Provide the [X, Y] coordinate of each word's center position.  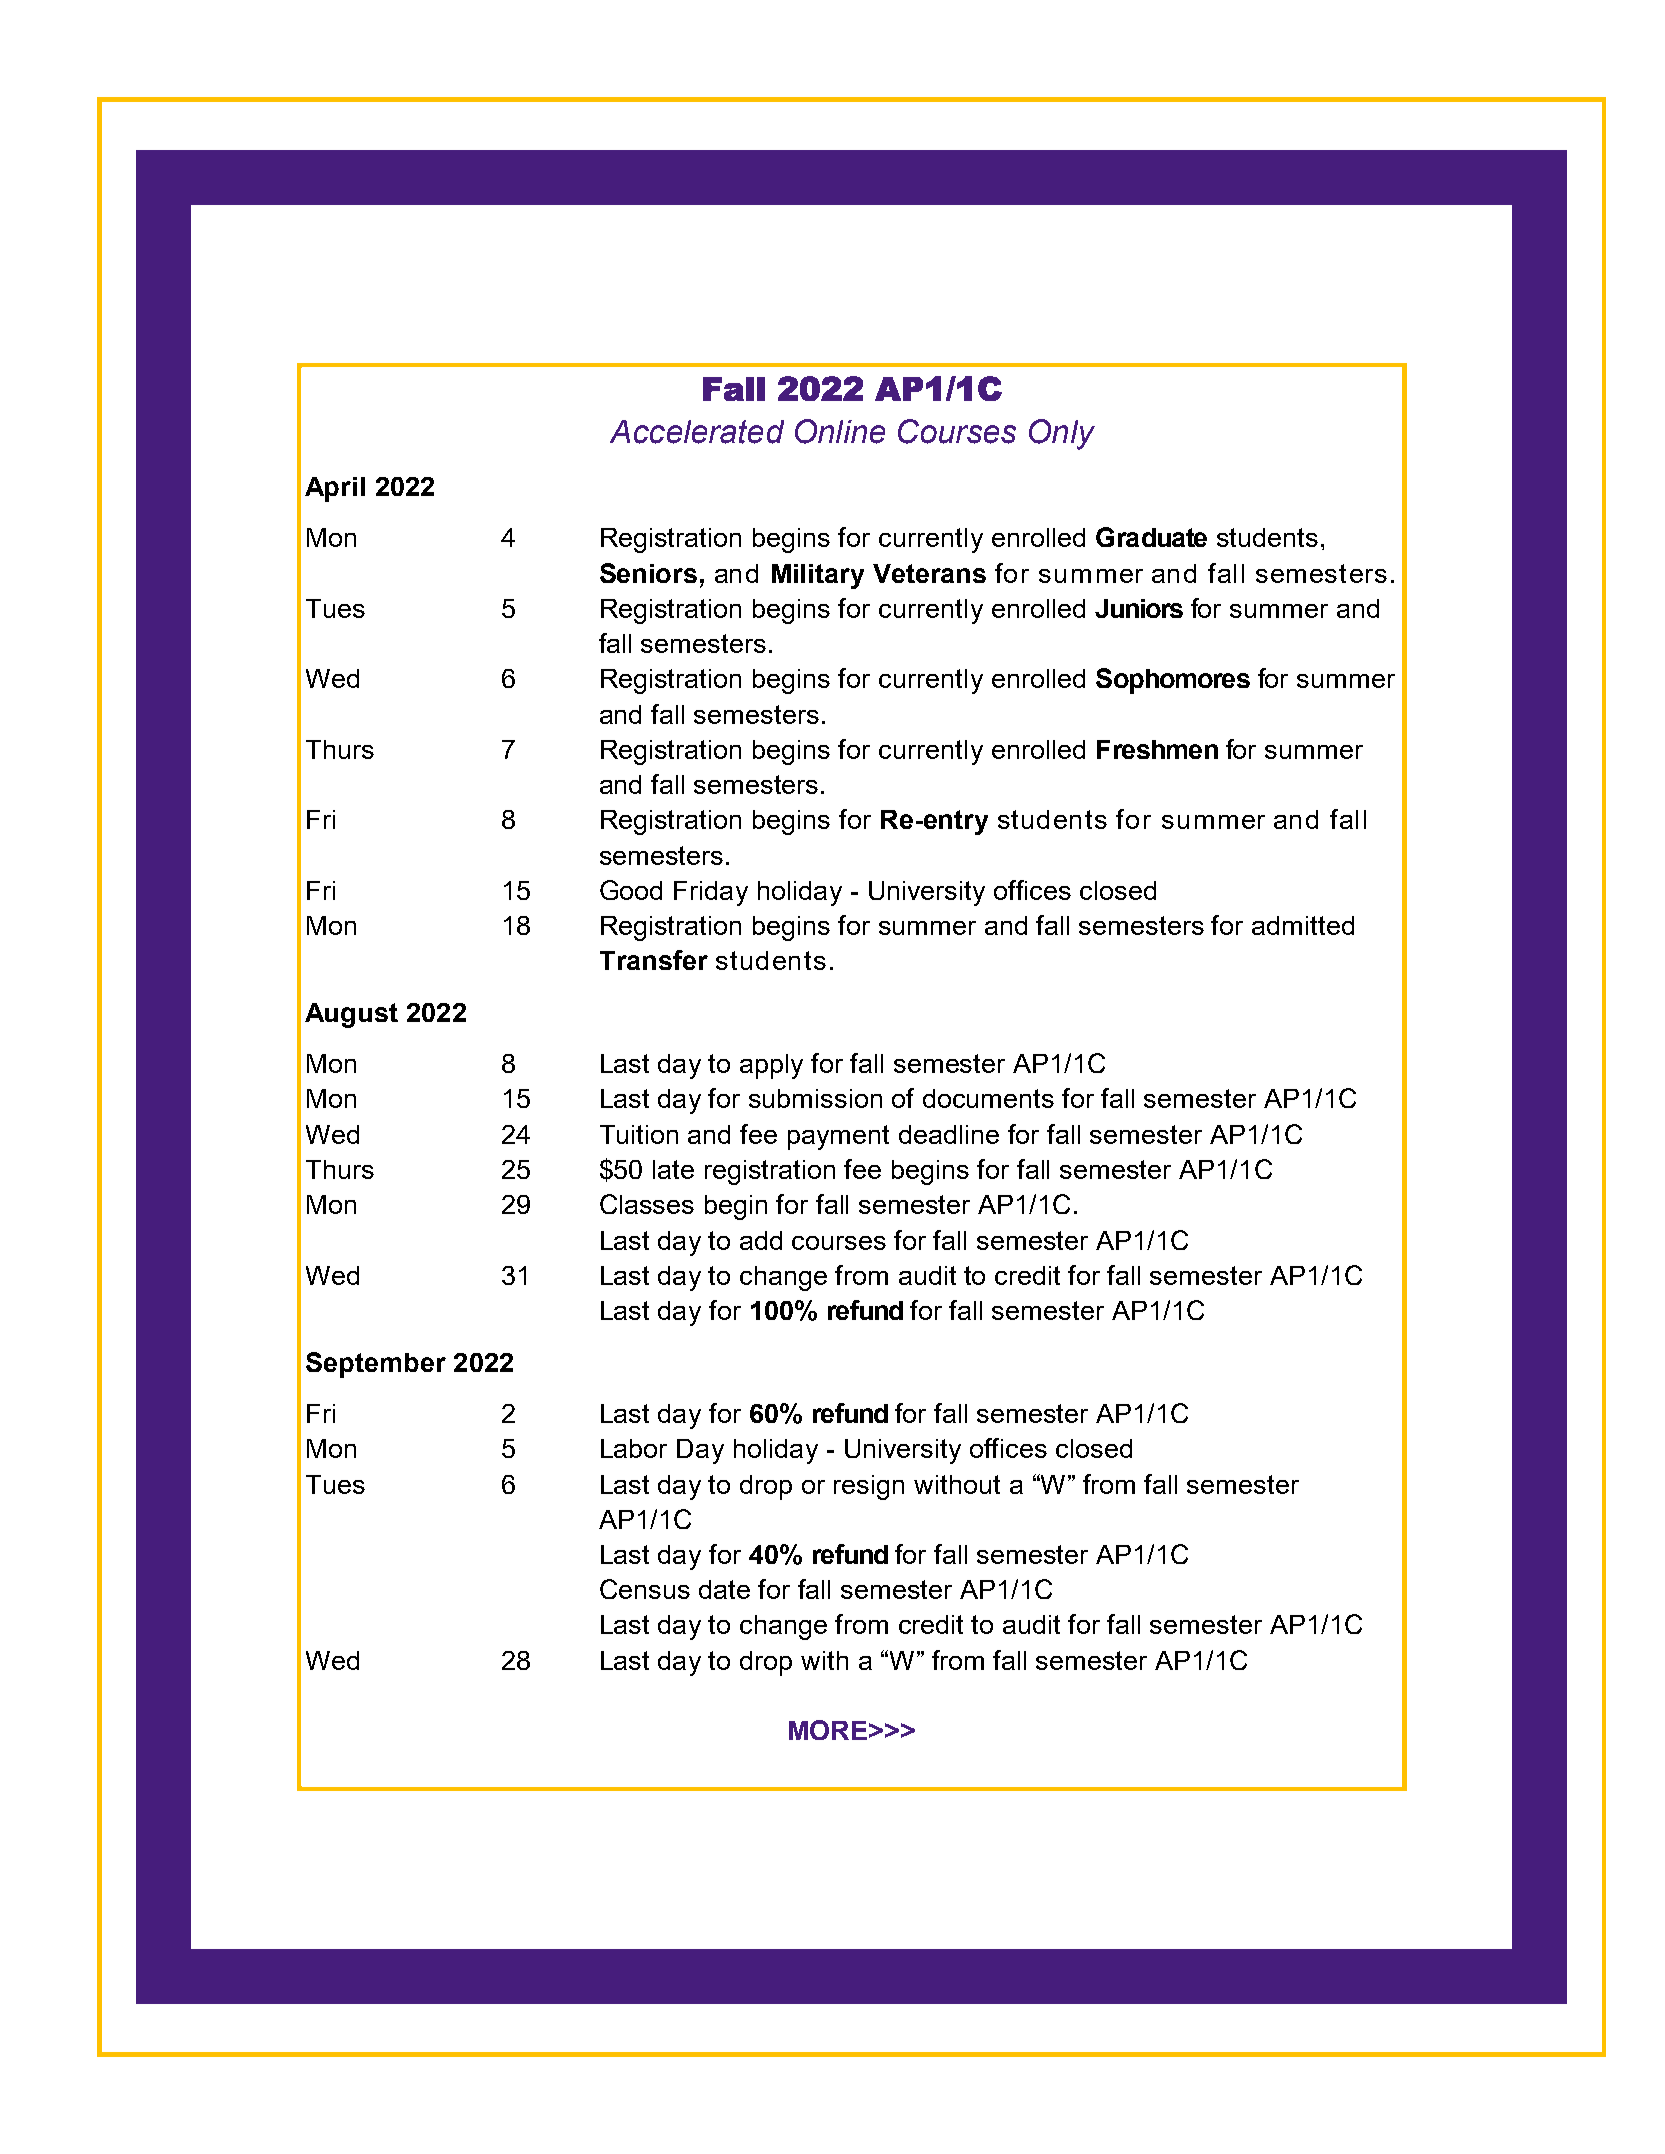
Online [840, 431]
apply [771, 1066]
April [335, 489]
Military [818, 576]
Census [645, 1589]
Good [631, 890]
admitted [1303, 925]
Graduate [1151, 537]
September [376, 1365]
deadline [949, 1134]
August [351, 1015]
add [761, 1240]
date [724, 1589]
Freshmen [1157, 749]
